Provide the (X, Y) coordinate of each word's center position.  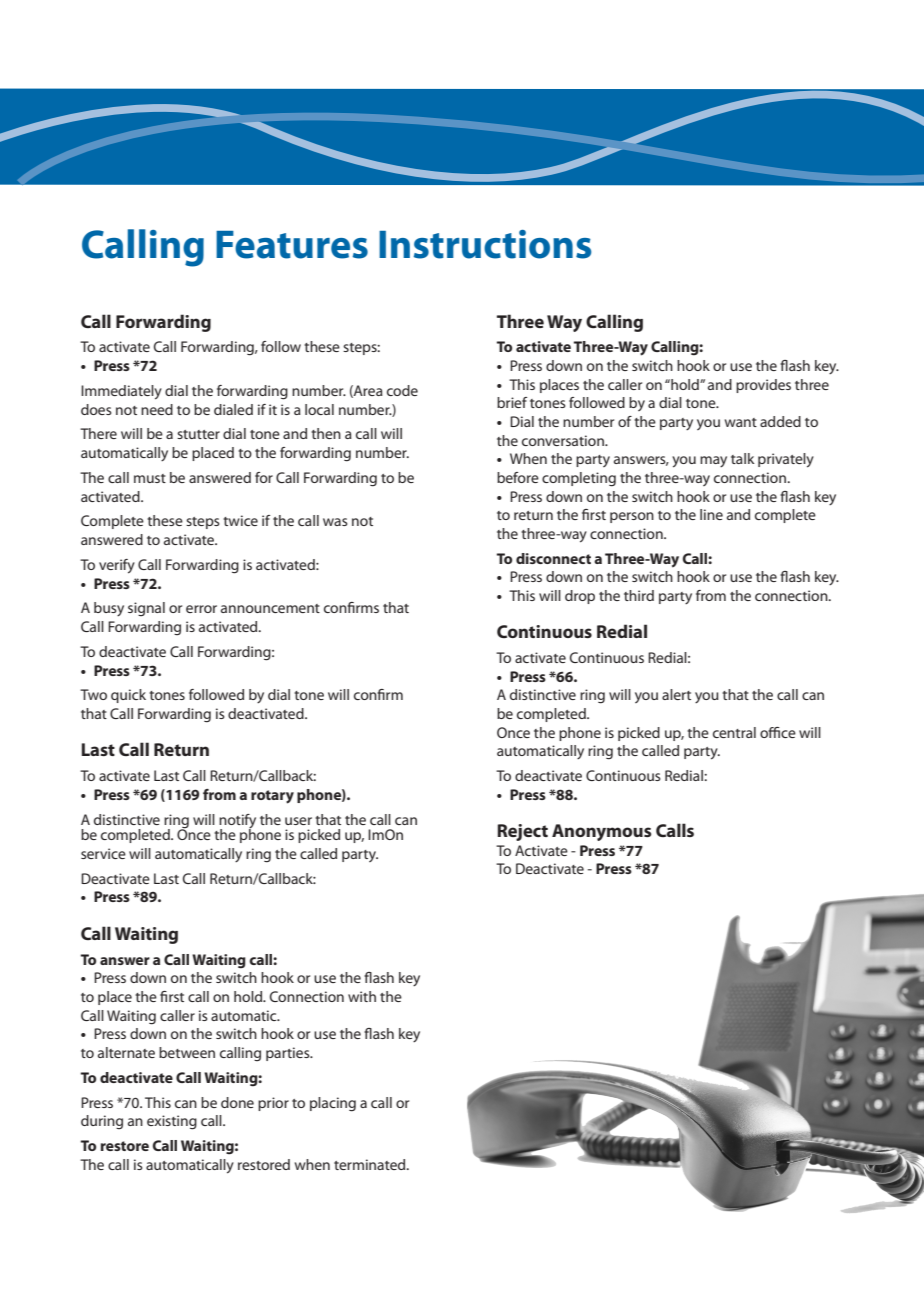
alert (676, 694)
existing (172, 1122)
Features (292, 245)
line (711, 514)
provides (763, 386)
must (150, 478)
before (518, 477)
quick (128, 696)
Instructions (485, 244)
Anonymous (602, 832)
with (362, 996)
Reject (522, 832)
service (103, 853)
